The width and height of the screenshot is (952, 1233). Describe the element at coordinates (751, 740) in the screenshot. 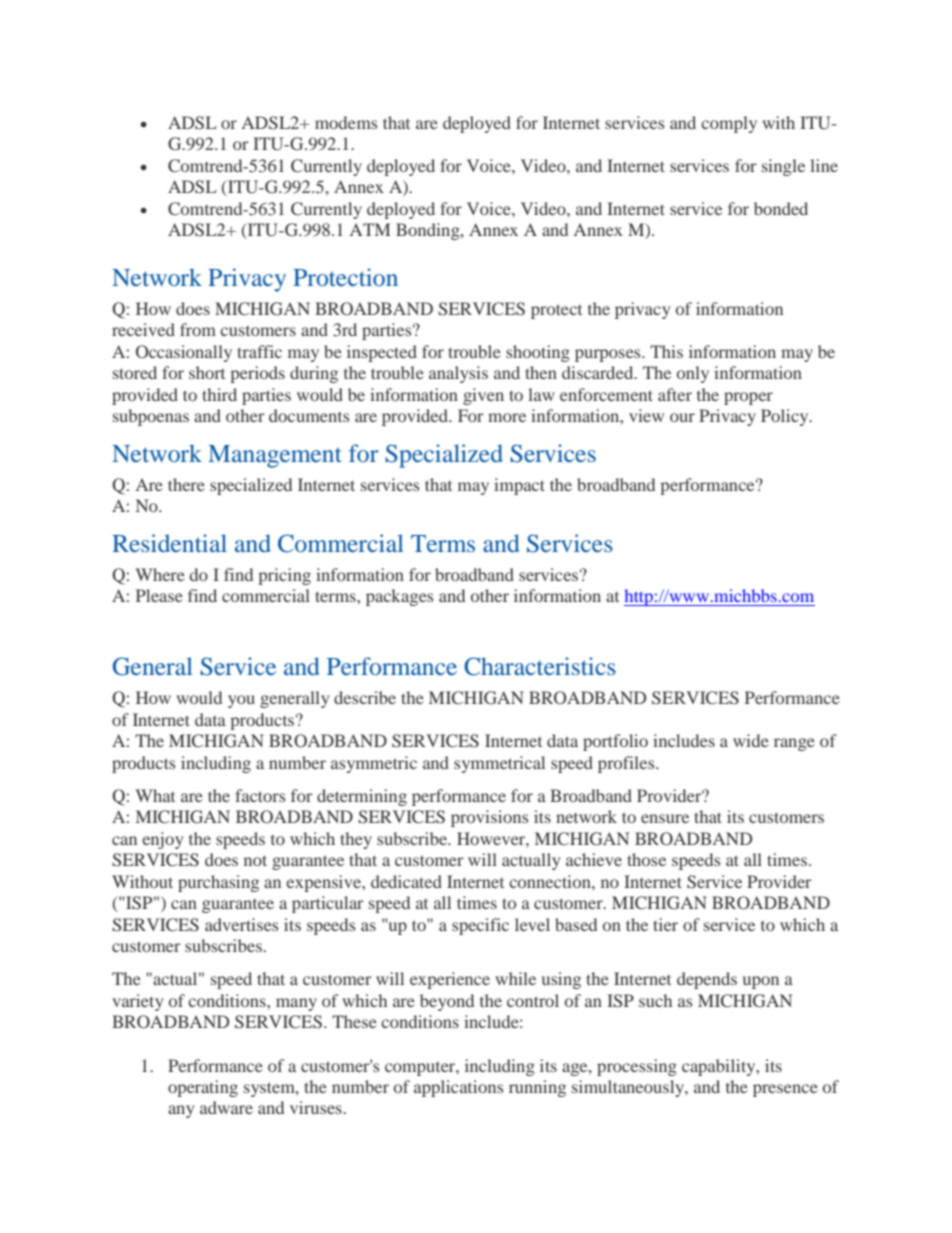

I see `wide` at that location.
